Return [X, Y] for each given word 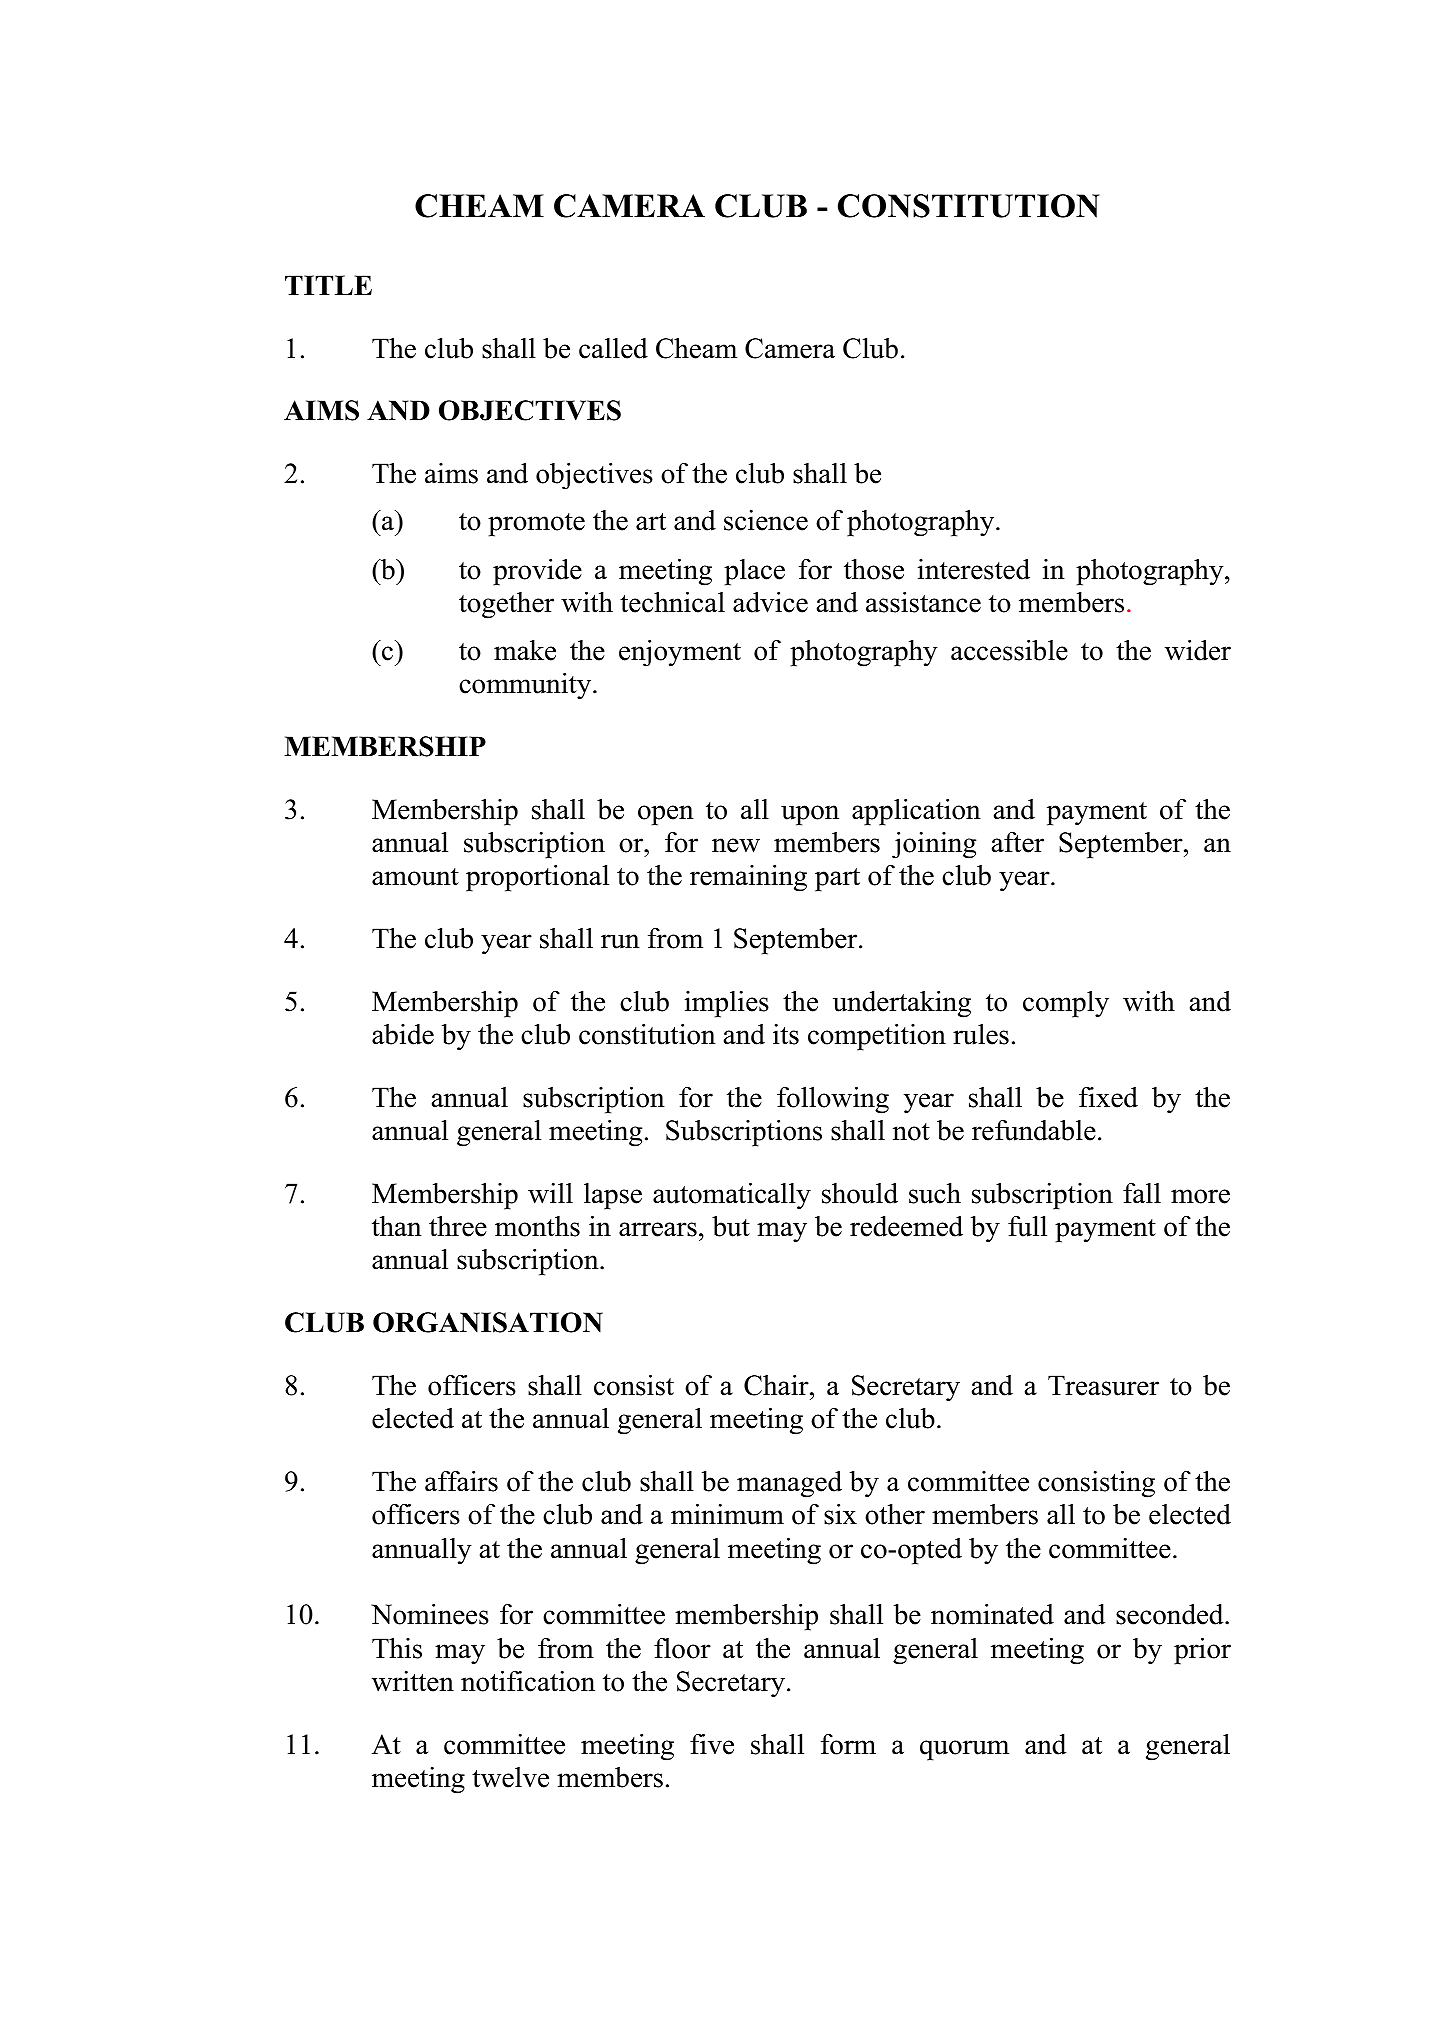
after [1018, 842]
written [413, 1681]
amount [415, 877]
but [731, 1226]
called [613, 348]
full [1027, 1226]
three [458, 1226]
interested [974, 569]
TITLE [328, 285]
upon [810, 815]
